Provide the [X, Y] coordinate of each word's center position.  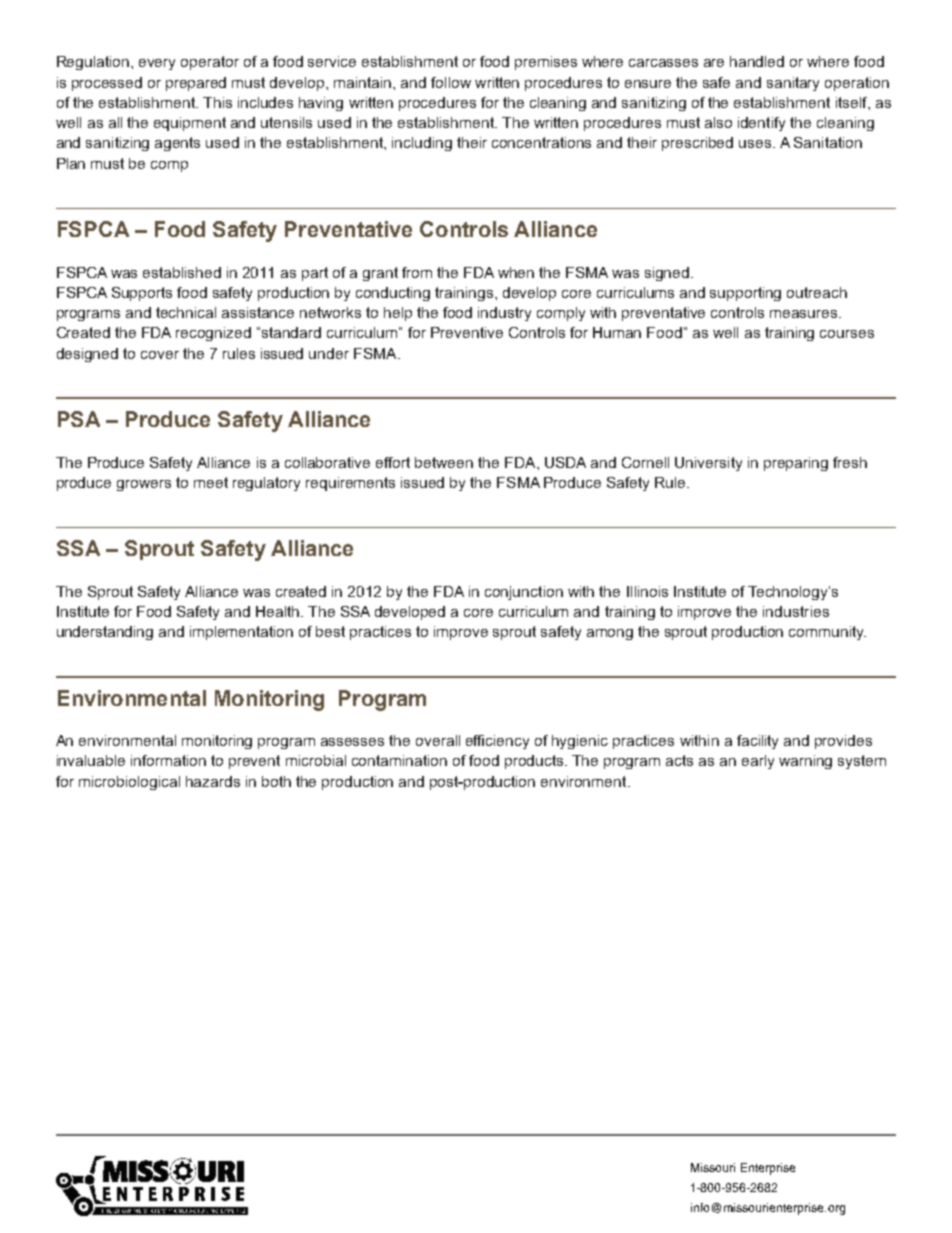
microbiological [129, 783]
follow [451, 82]
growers [144, 485]
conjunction [524, 593]
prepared [196, 84]
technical [186, 312]
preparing [796, 464]
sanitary [793, 84]
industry [504, 314]
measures [805, 314]
